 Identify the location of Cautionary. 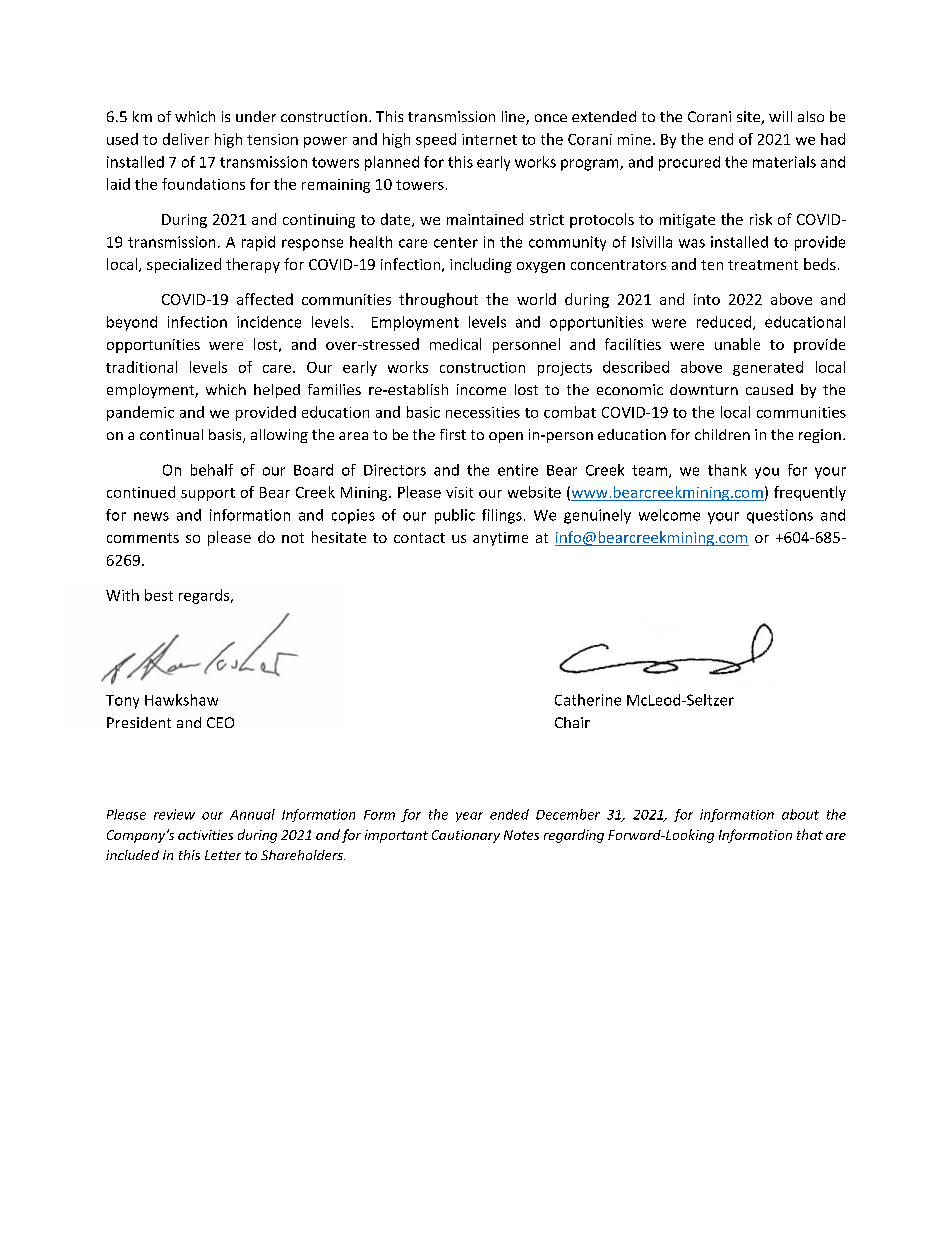
(466, 836).
